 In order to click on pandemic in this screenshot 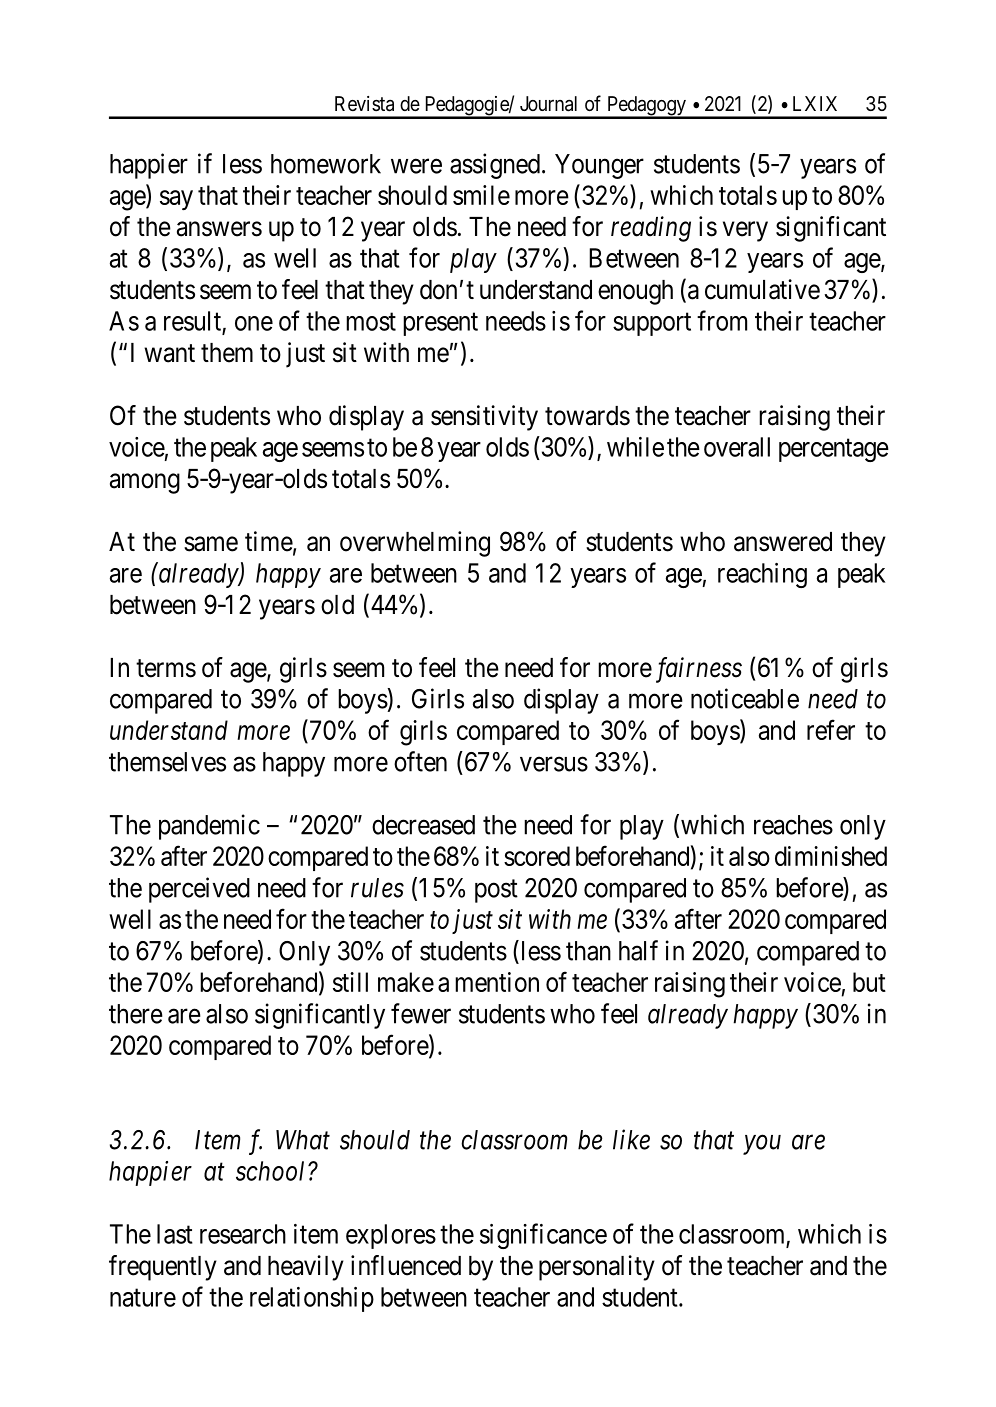, I will do `click(209, 827)`.
